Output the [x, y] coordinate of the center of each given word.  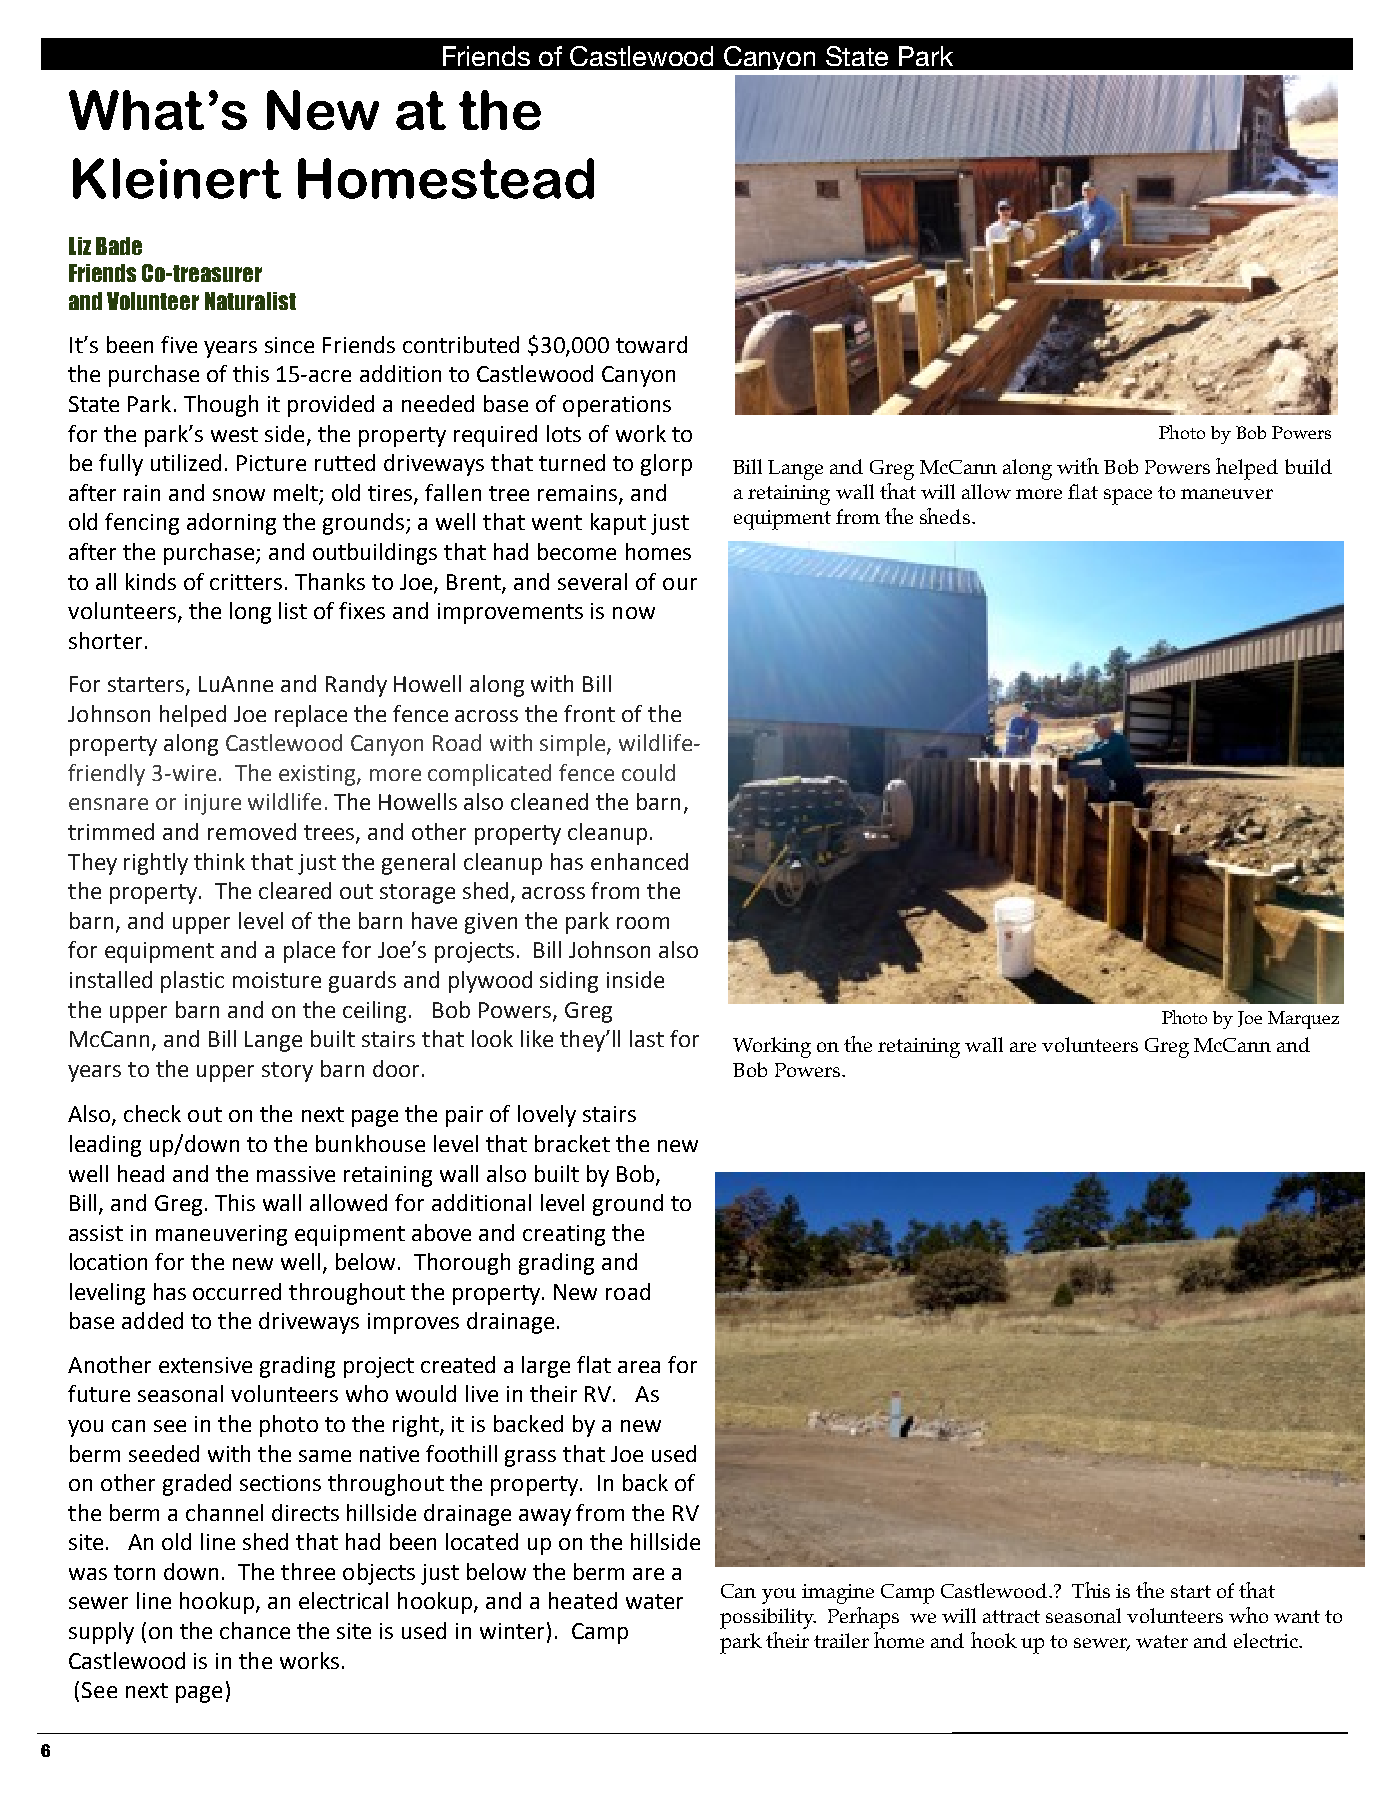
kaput [618, 524]
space [1128, 497]
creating [564, 1235]
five [179, 344]
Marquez [1303, 1020]
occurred [237, 1291]
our [680, 584]
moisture [277, 980]
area [639, 1367]
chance [255, 1630]
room [643, 923]
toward [651, 344]
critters [246, 582]
